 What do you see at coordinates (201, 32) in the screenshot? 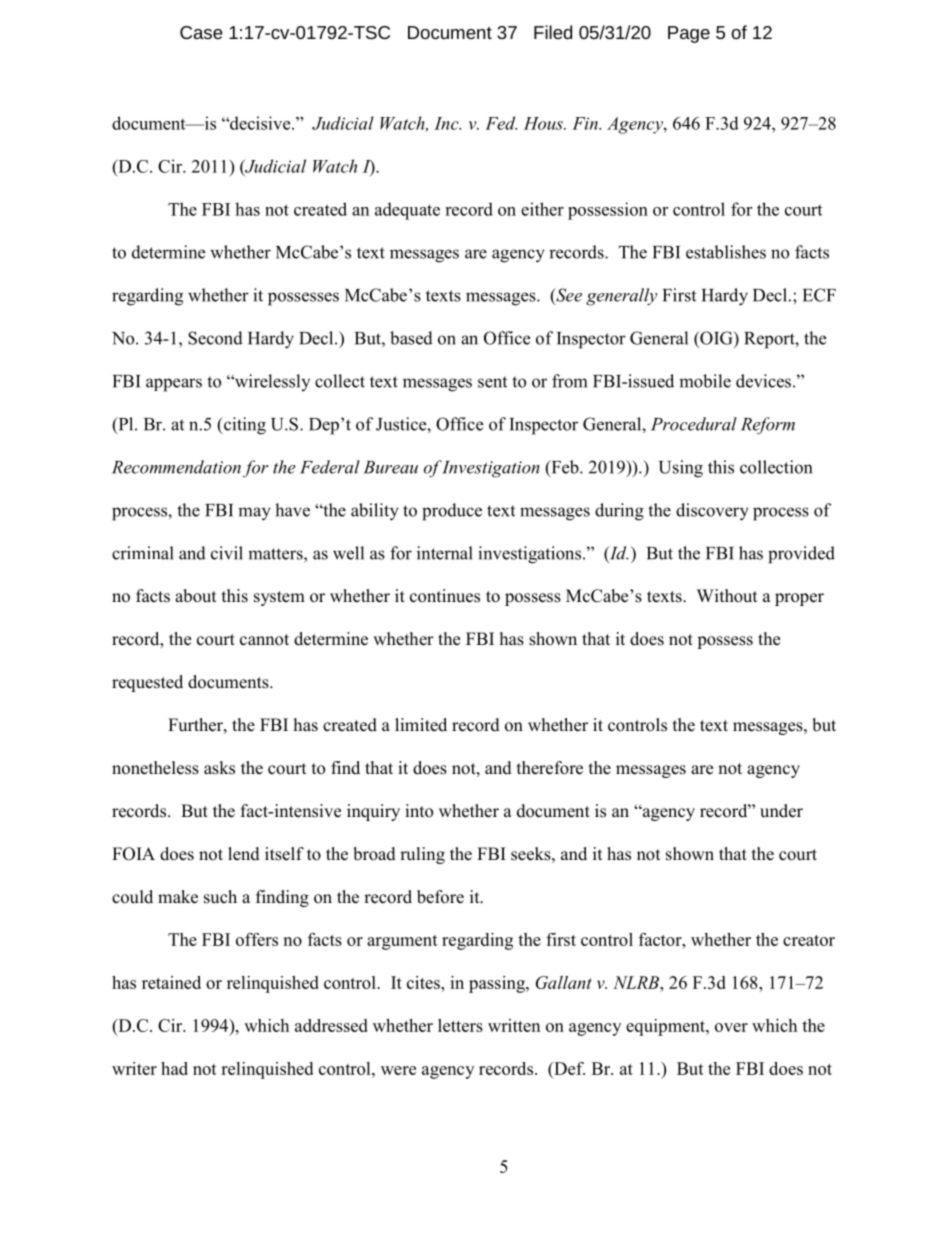
I see `Case` at bounding box center [201, 32].
